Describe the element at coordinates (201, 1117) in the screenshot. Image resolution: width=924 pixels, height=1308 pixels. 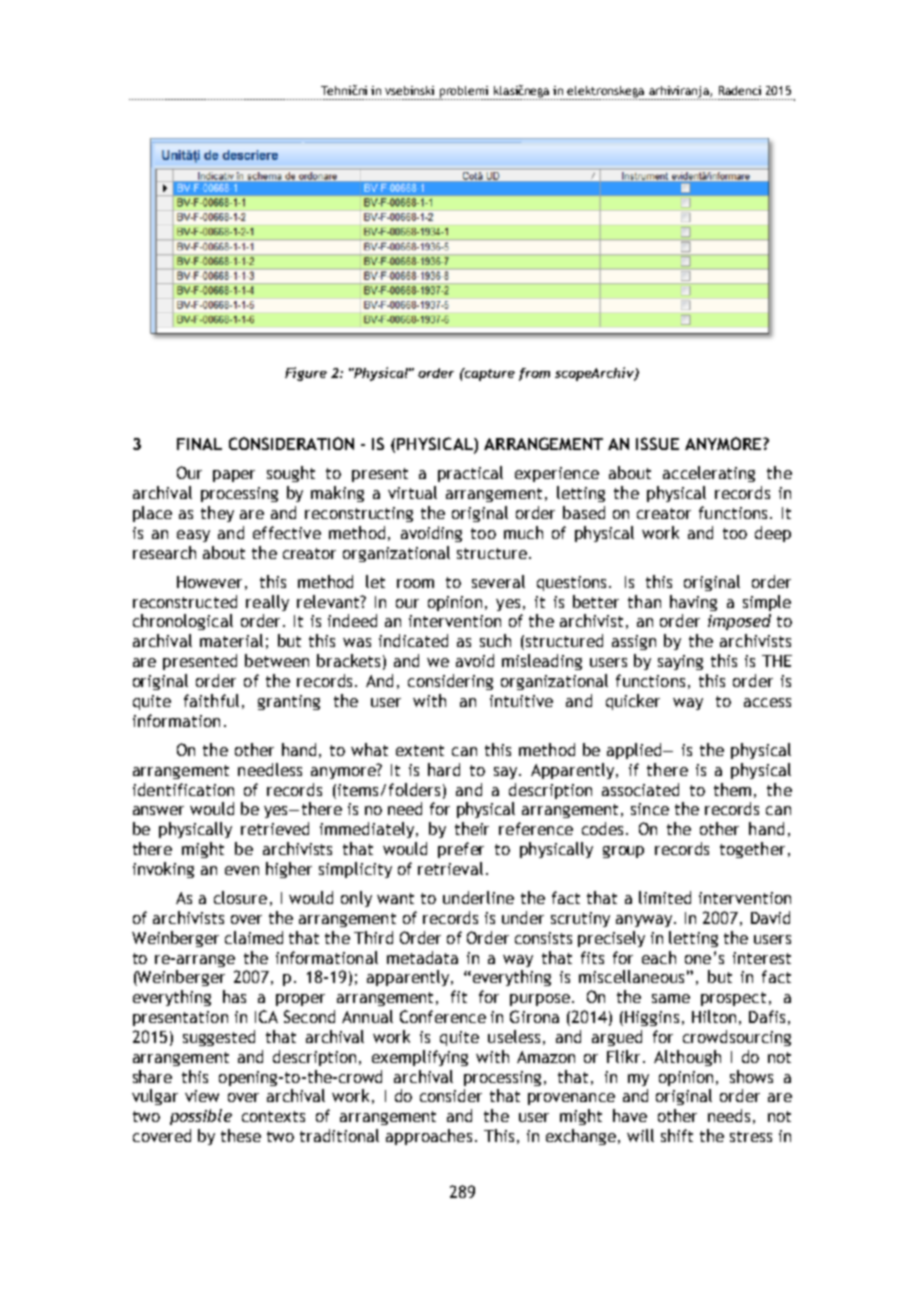
I see `possible` at that location.
